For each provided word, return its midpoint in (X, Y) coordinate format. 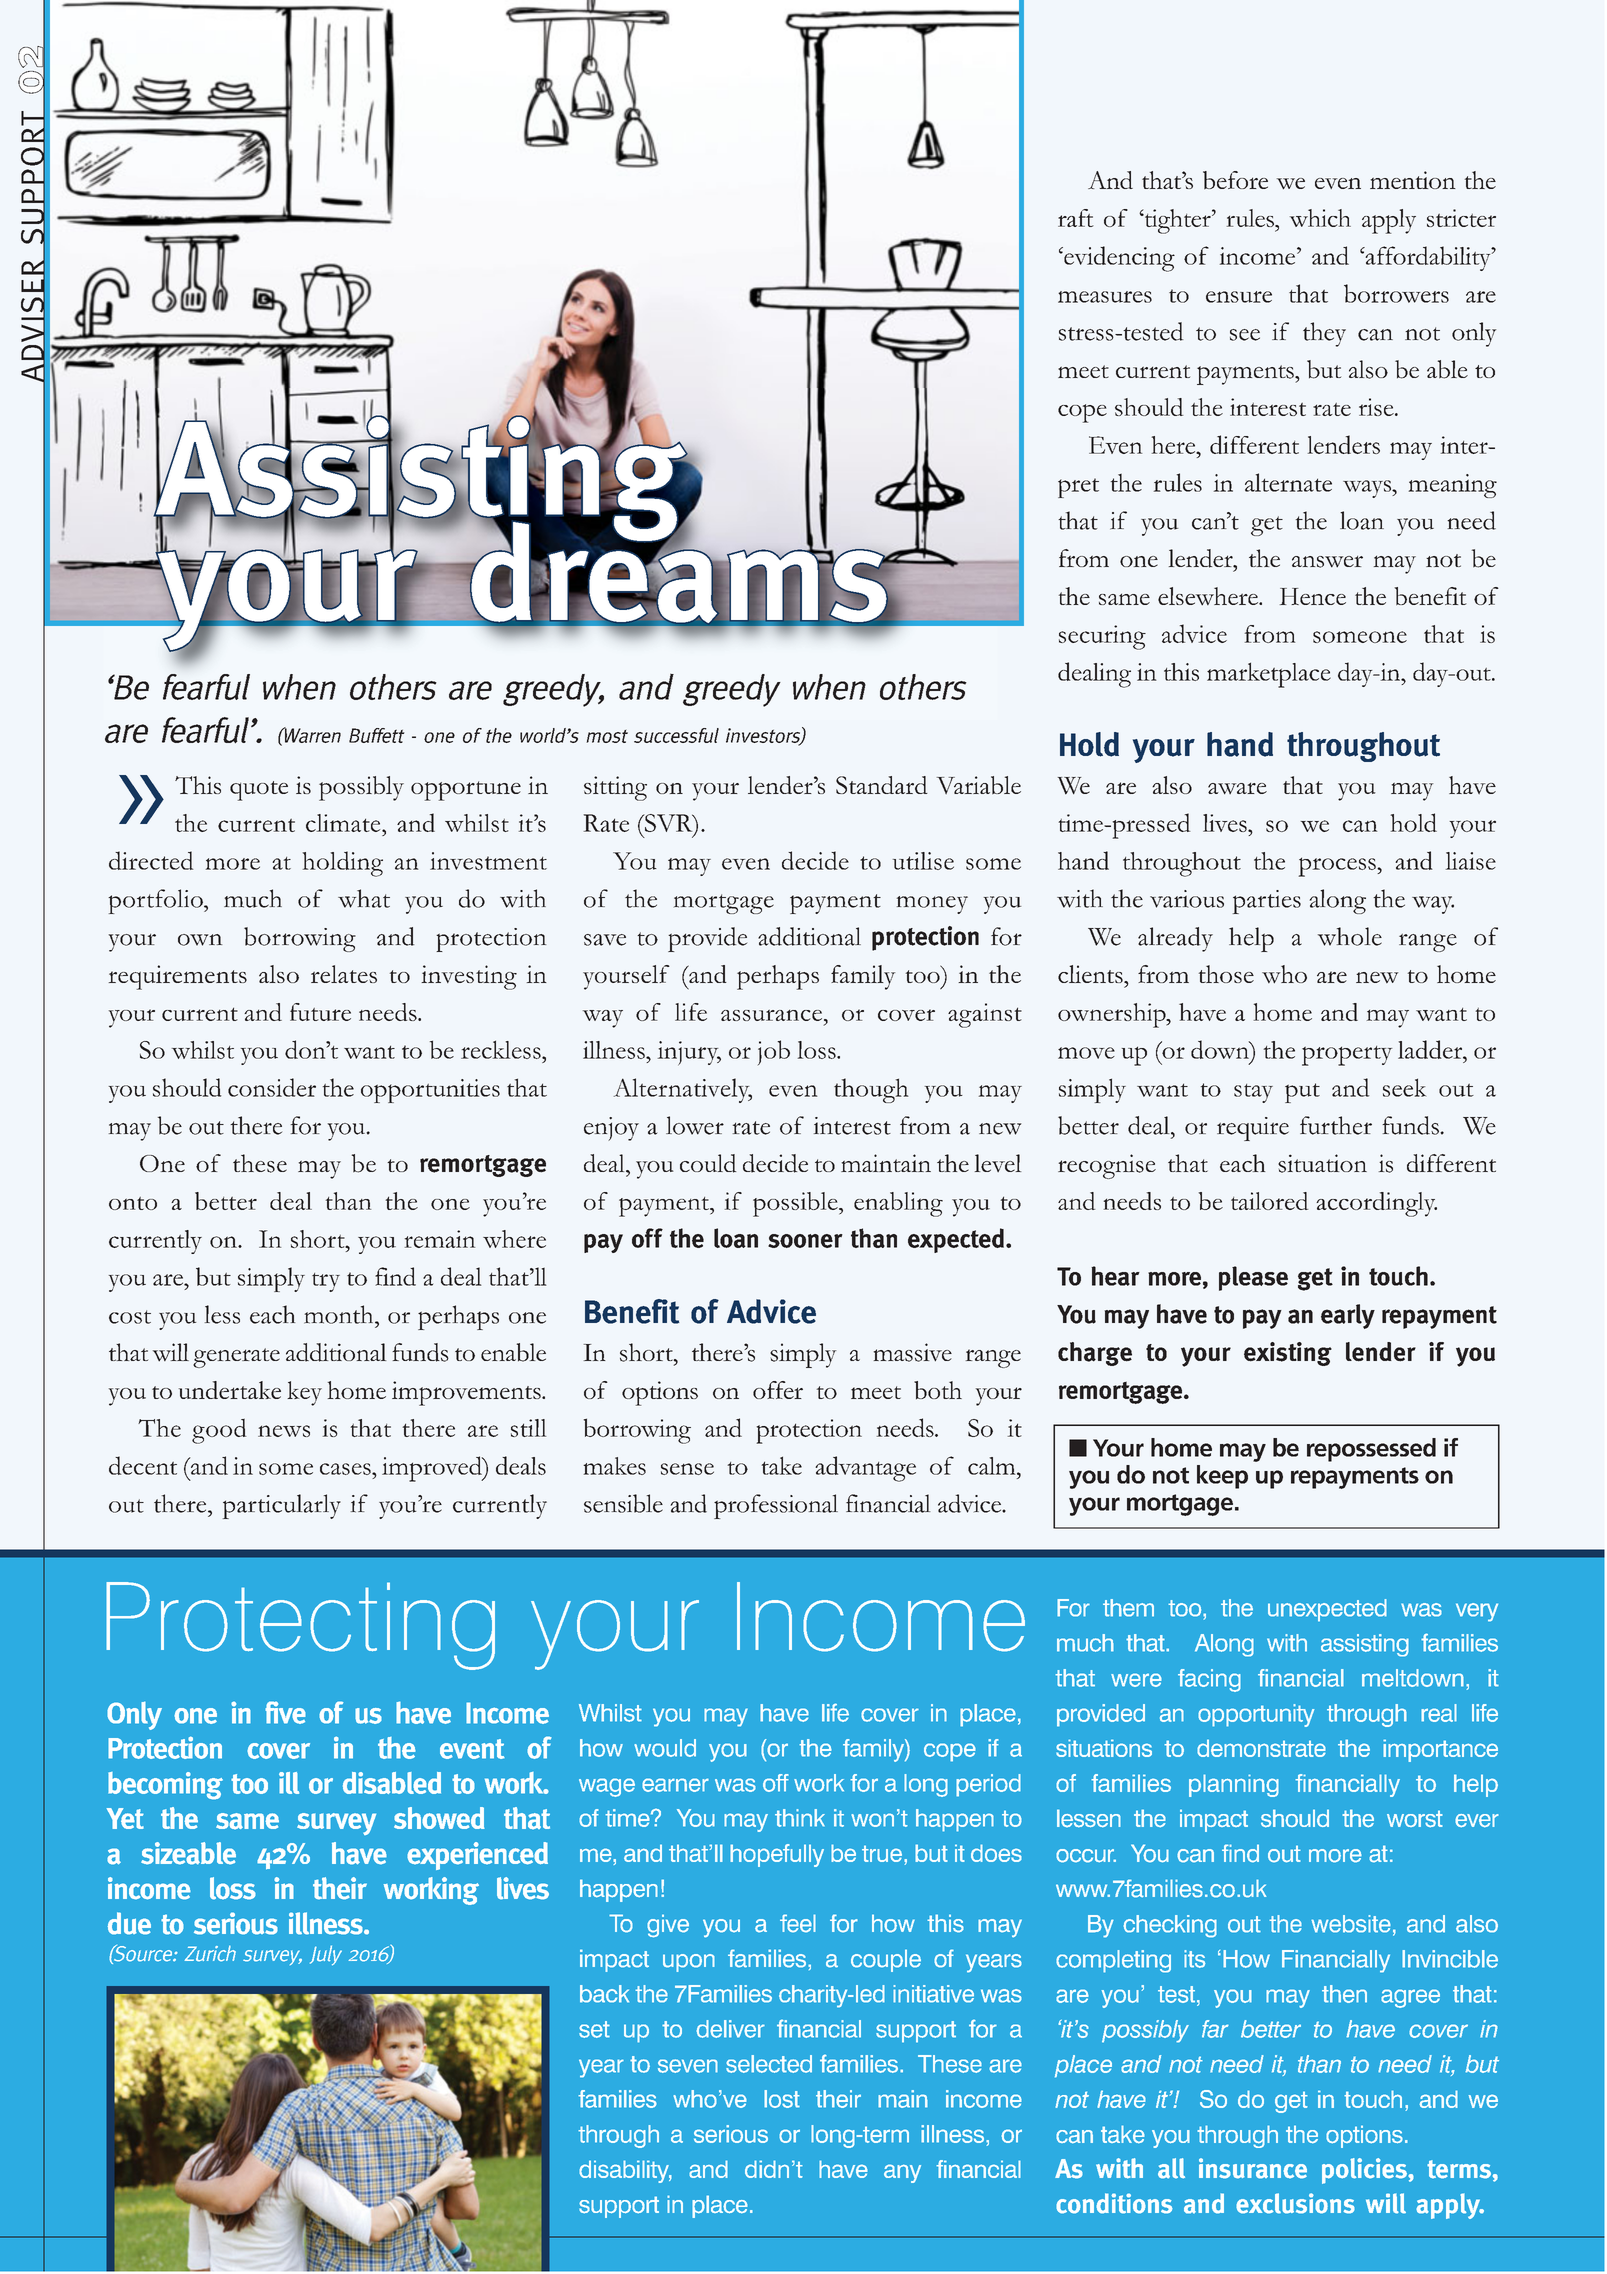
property (1347, 1056)
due (129, 1923)
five (285, 1712)
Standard (882, 785)
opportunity (1256, 1715)
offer (778, 1390)
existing (1288, 1354)
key (304, 1393)
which (1320, 218)
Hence (1313, 596)
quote (259, 791)
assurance (771, 1015)
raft (1076, 218)
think (800, 1818)
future (320, 1012)
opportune (466, 791)
